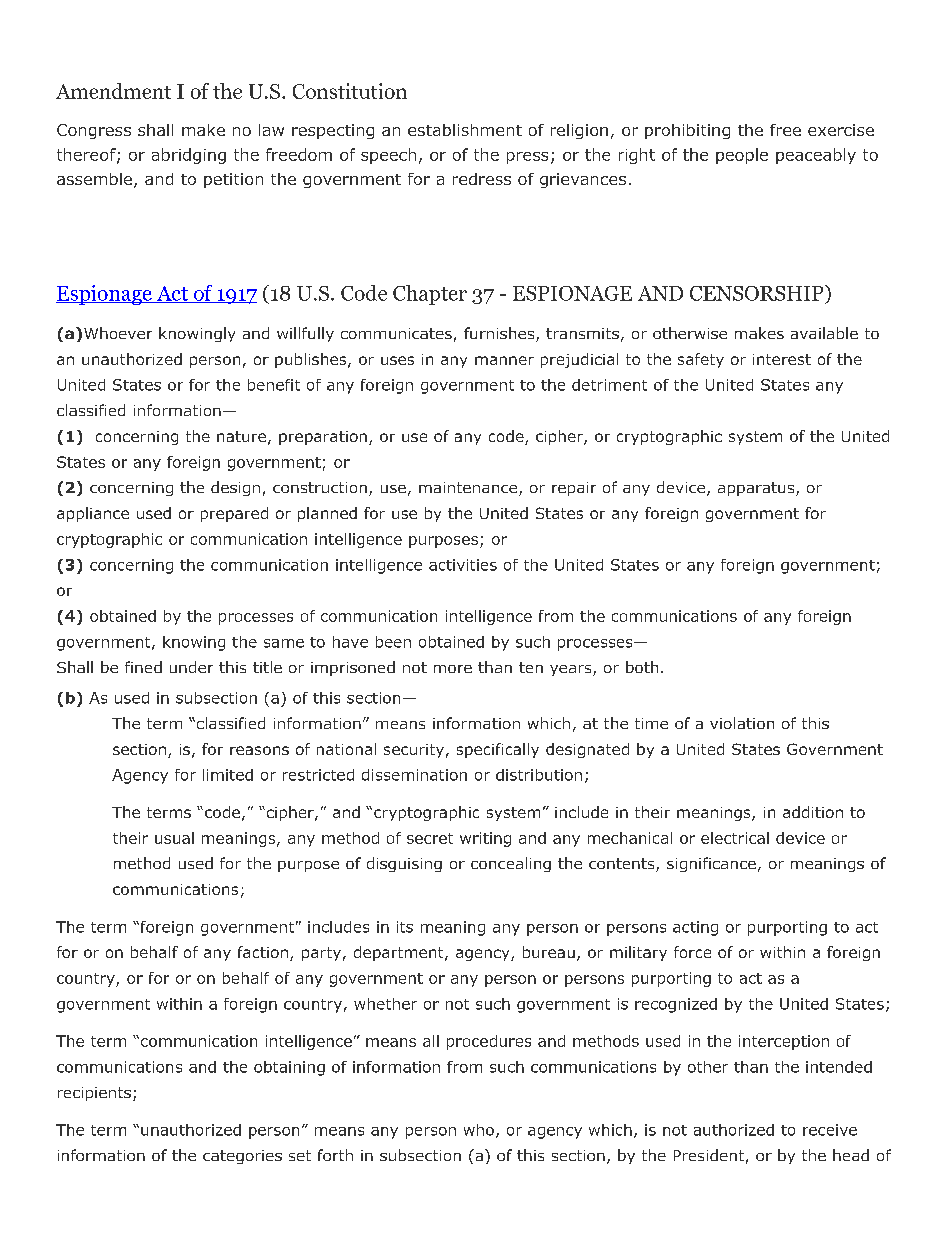 This page has width=952, height=1233. What do you see at coordinates (813, 812) in the page?
I see `addition` at bounding box center [813, 812].
